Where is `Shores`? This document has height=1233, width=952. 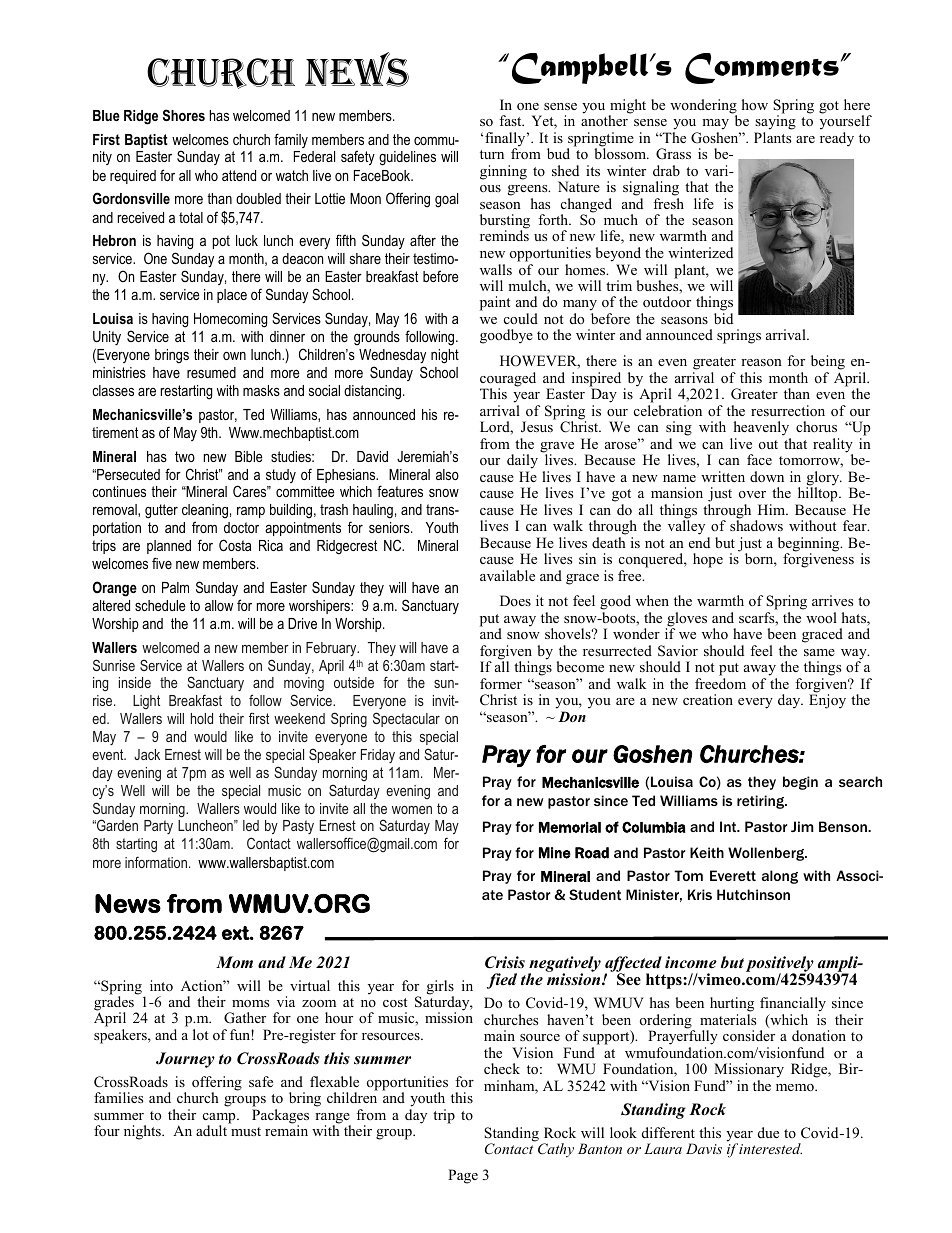 Shores is located at coordinates (184, 115).
